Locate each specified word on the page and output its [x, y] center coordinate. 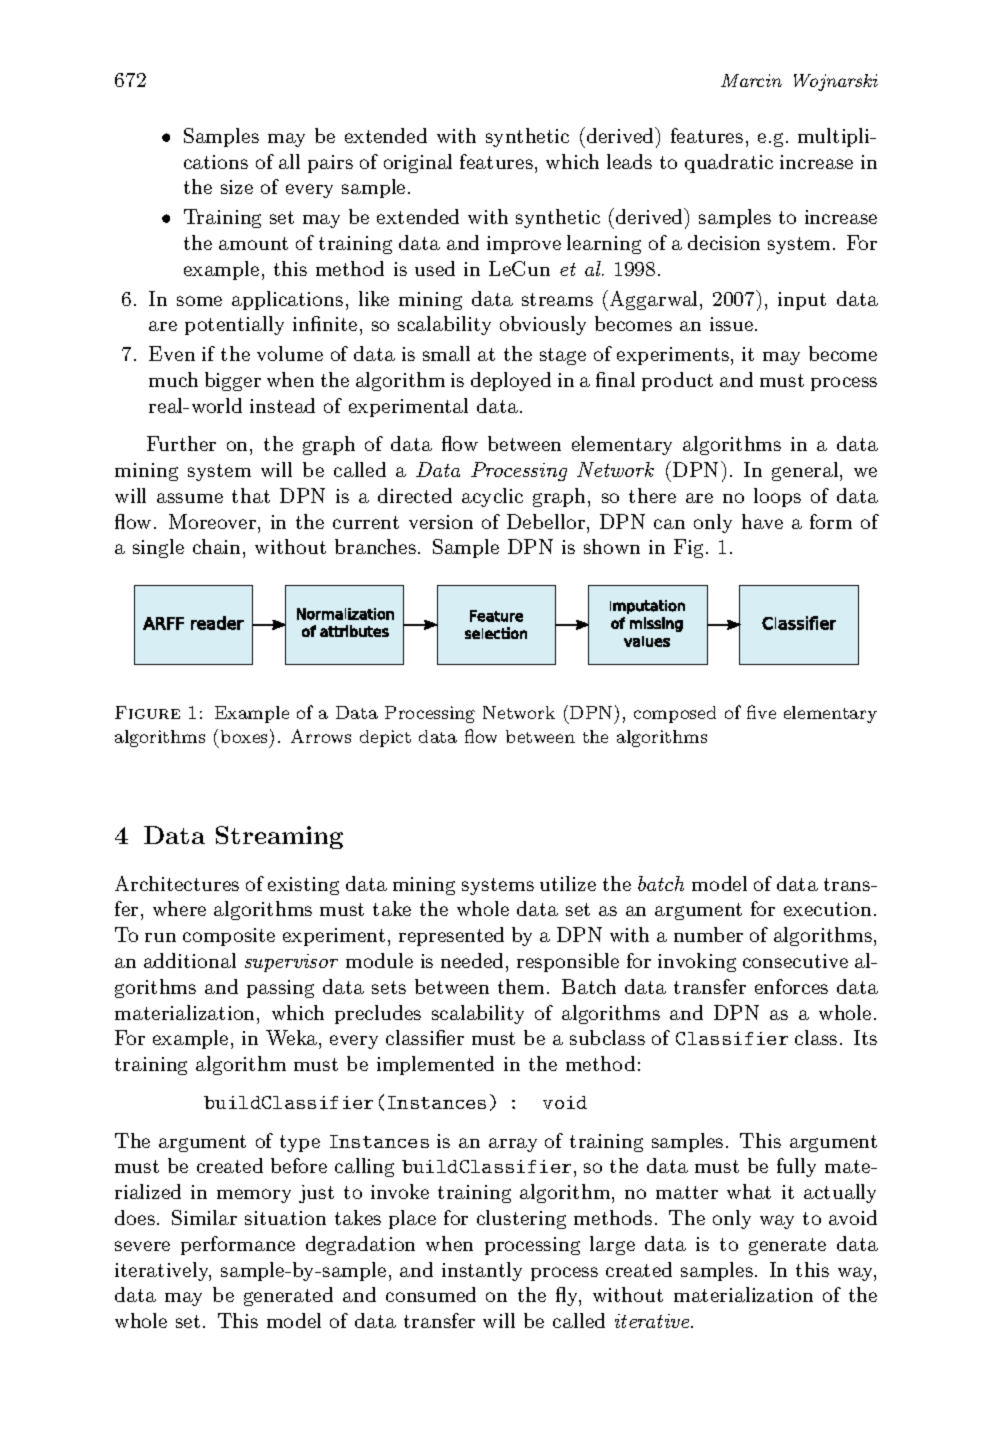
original [418, 163]
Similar [204, 1217]
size [237, 187]
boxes [246, 736]
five [761, 712]
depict [385, 738]
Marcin [751, 80]
